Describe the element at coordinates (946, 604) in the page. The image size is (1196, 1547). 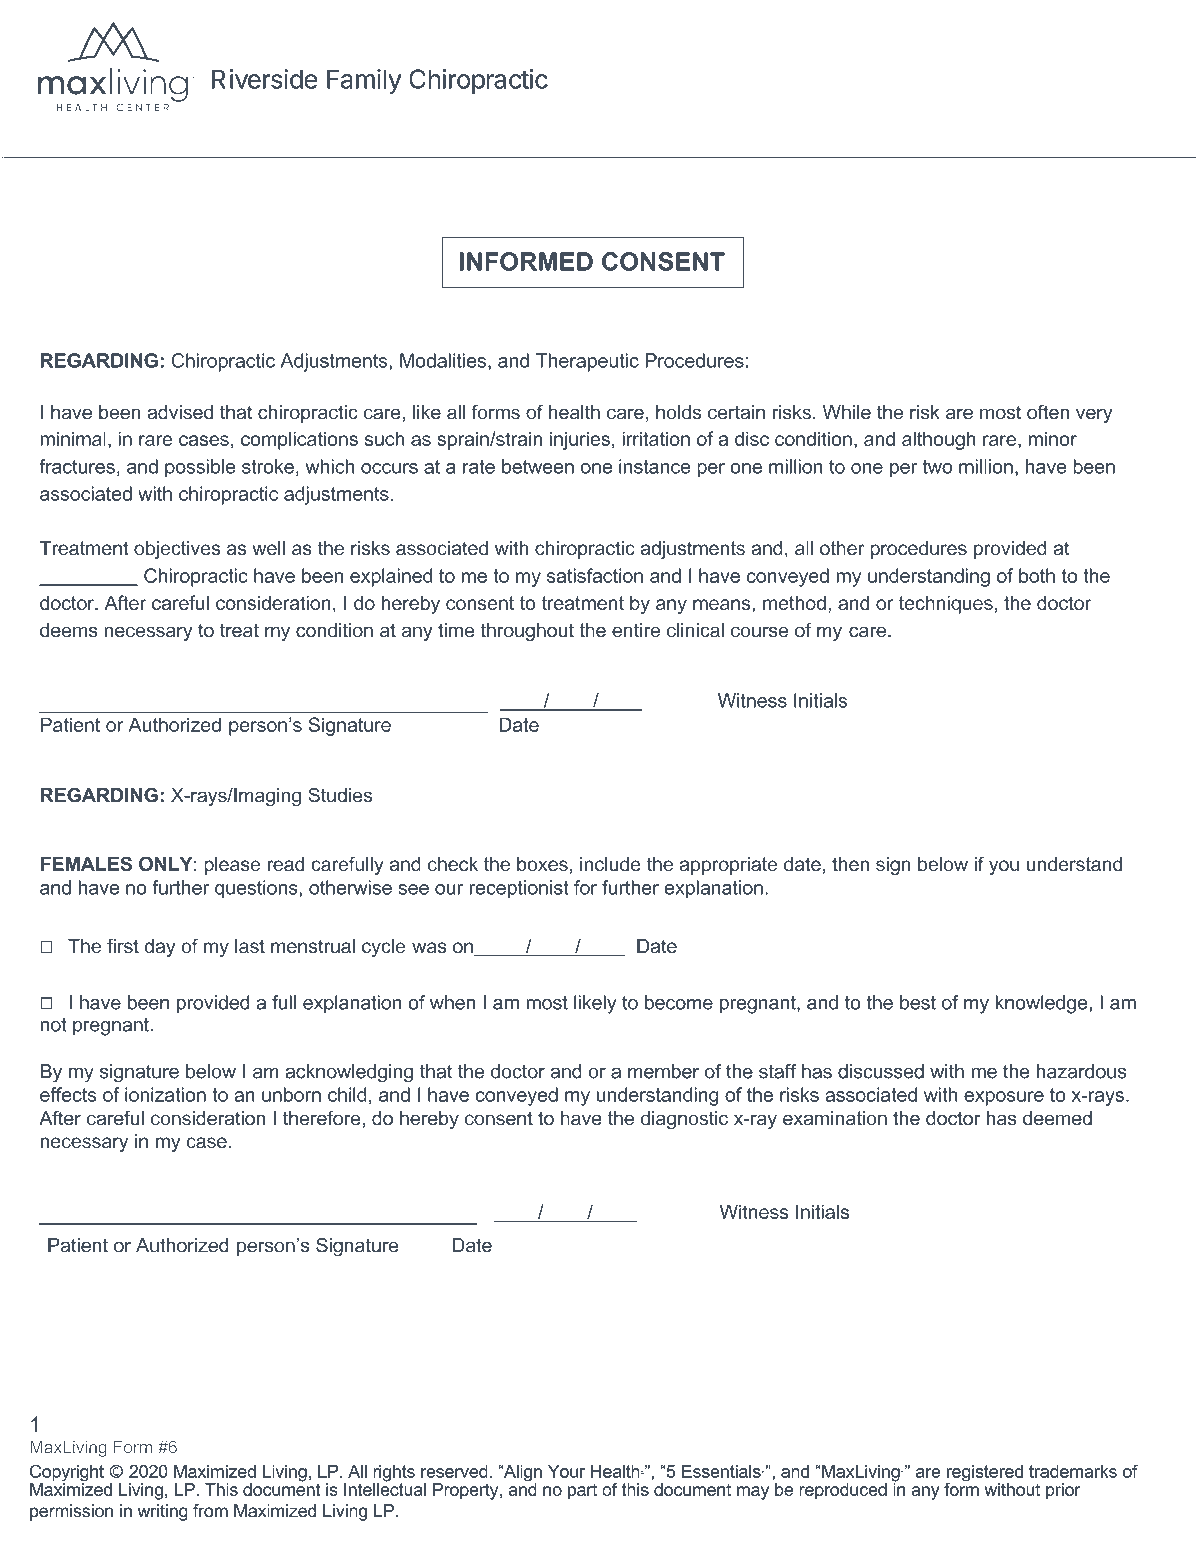
I see `techniques` at that location.
